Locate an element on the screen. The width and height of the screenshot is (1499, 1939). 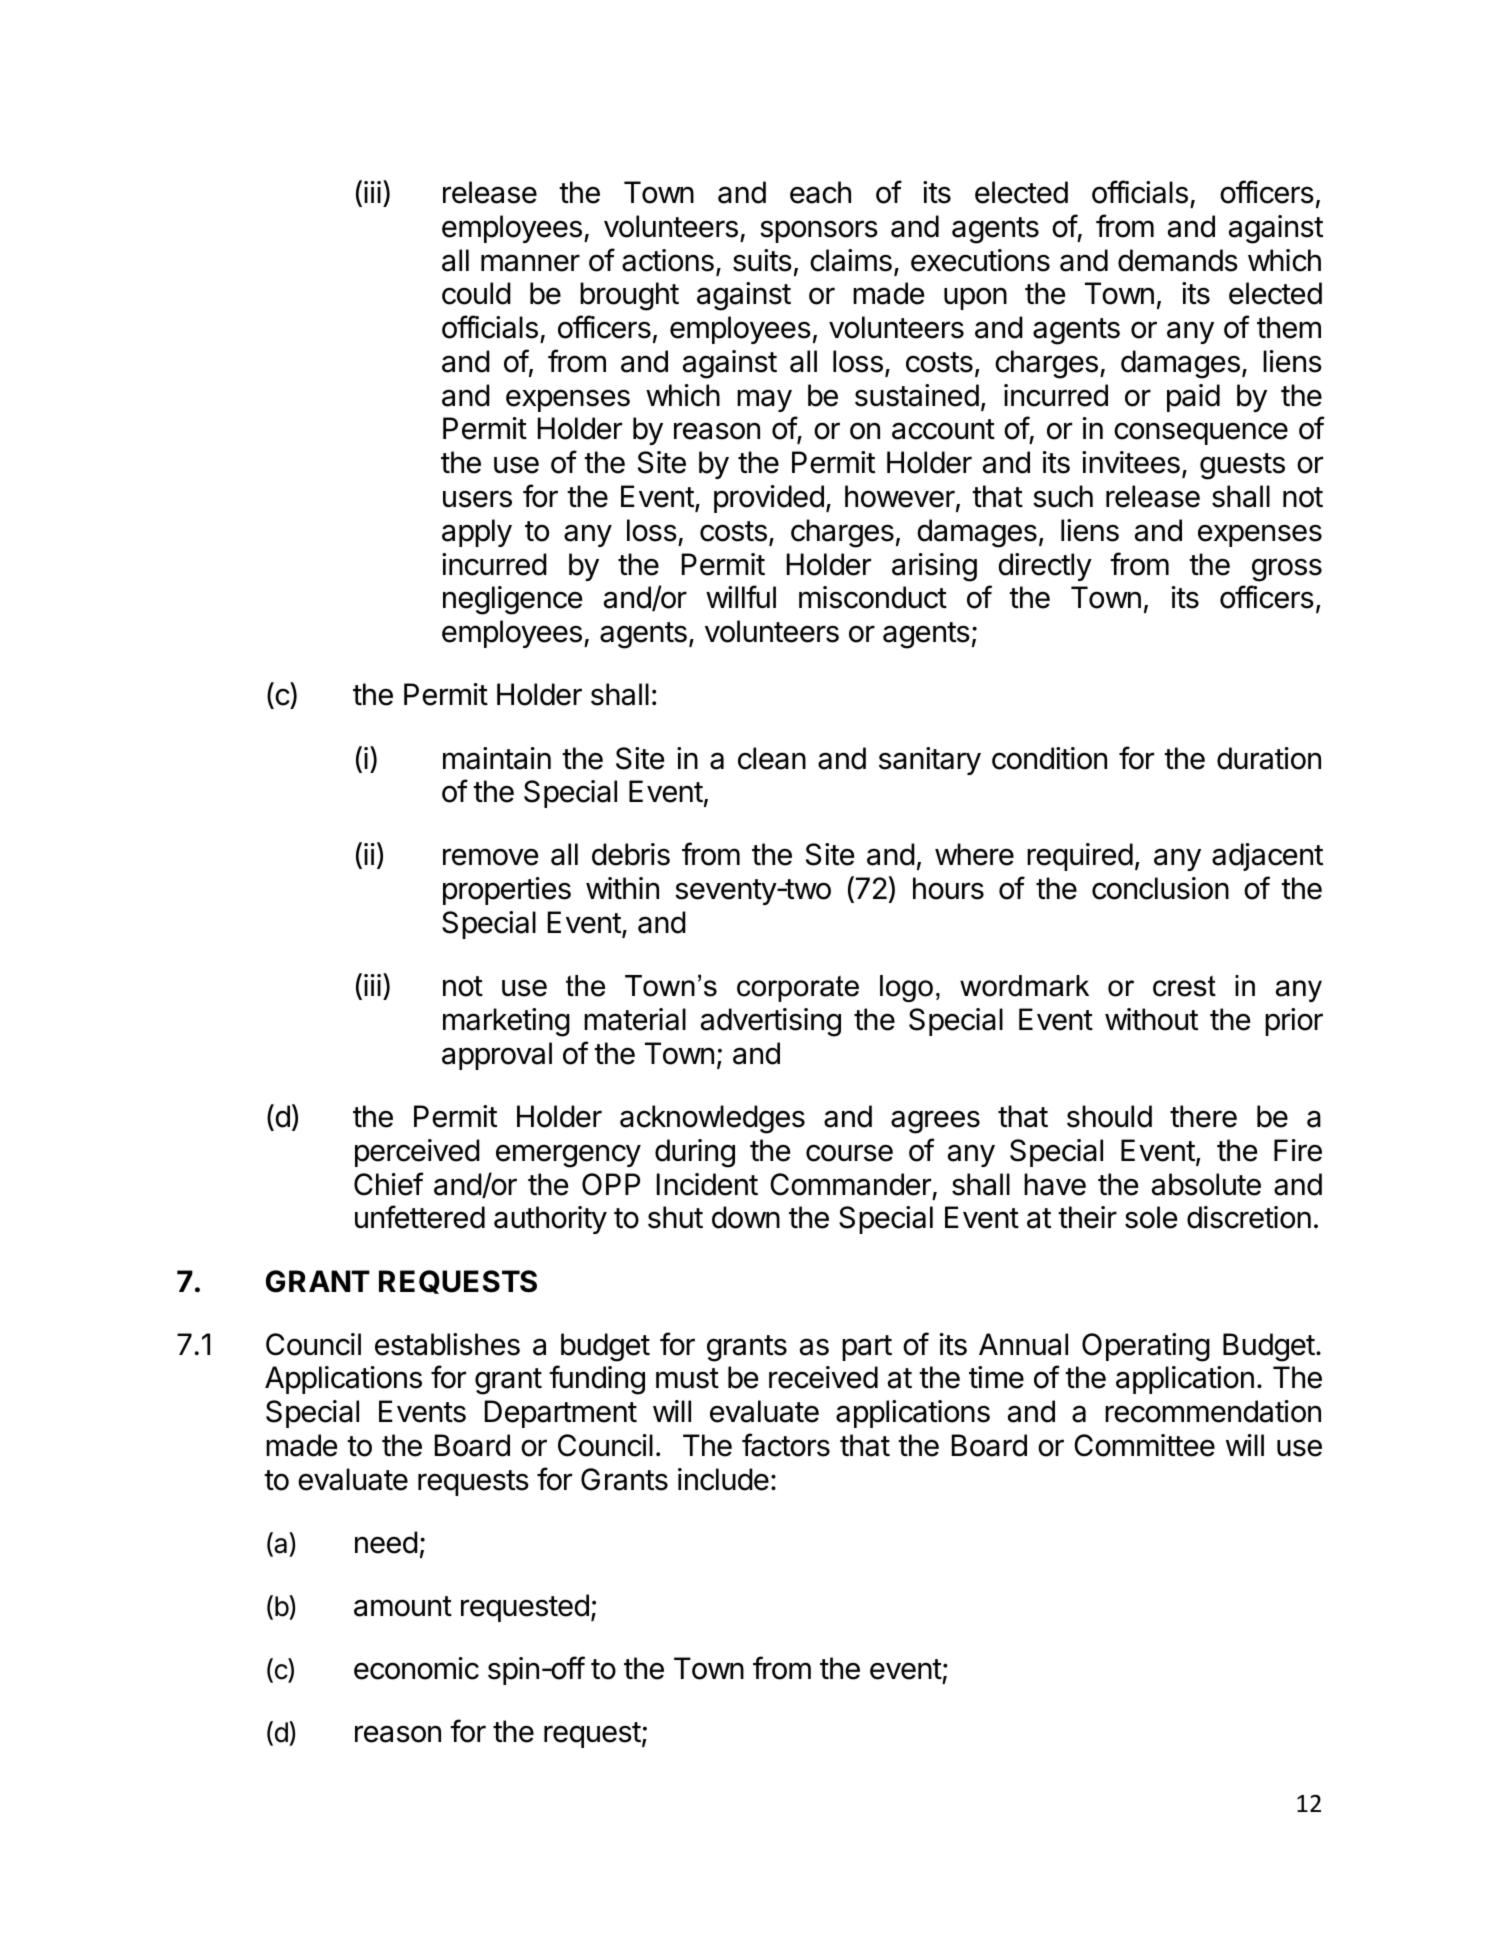
properties is located at coordinates (507, 891).
